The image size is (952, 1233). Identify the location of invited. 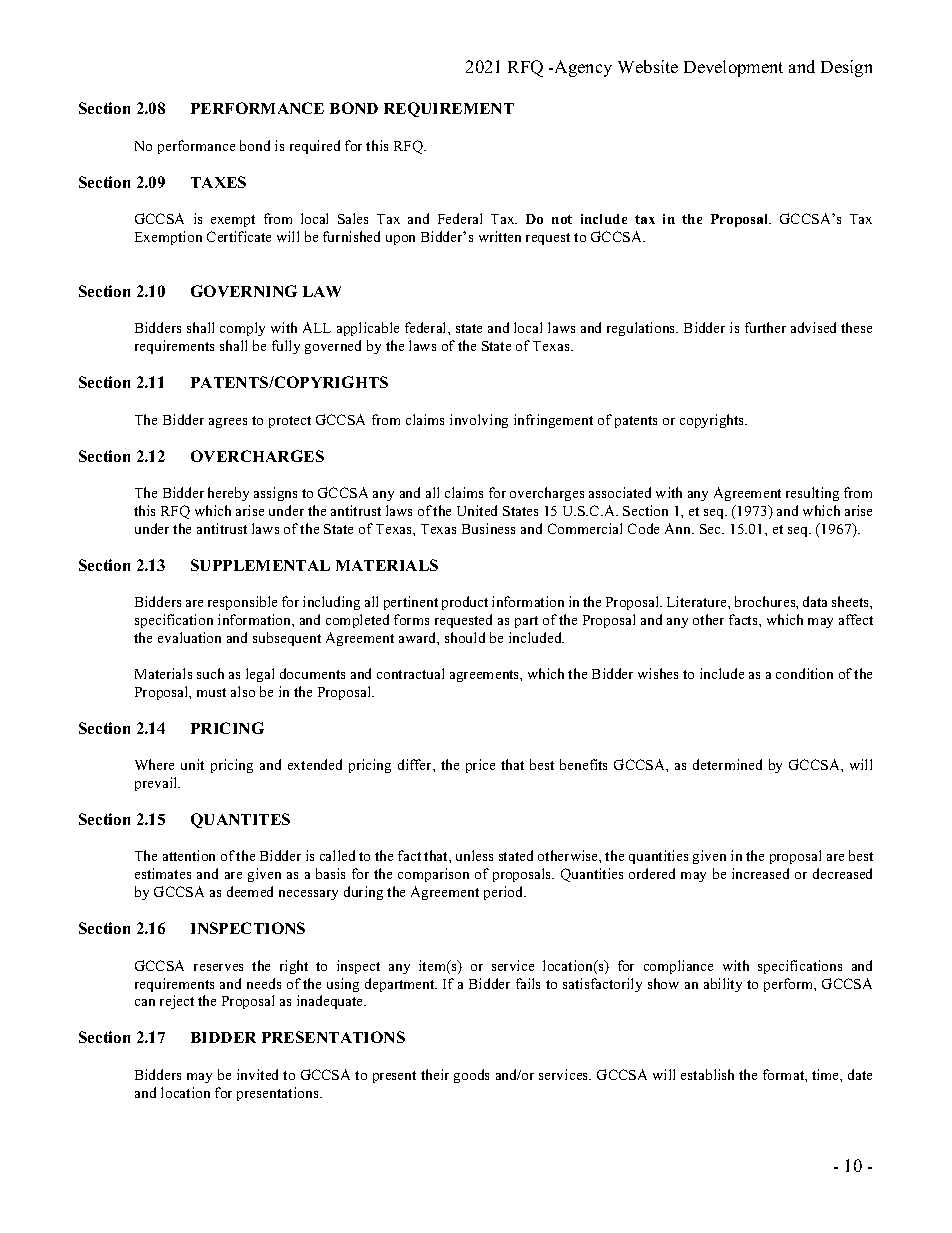
(257, 1074).
